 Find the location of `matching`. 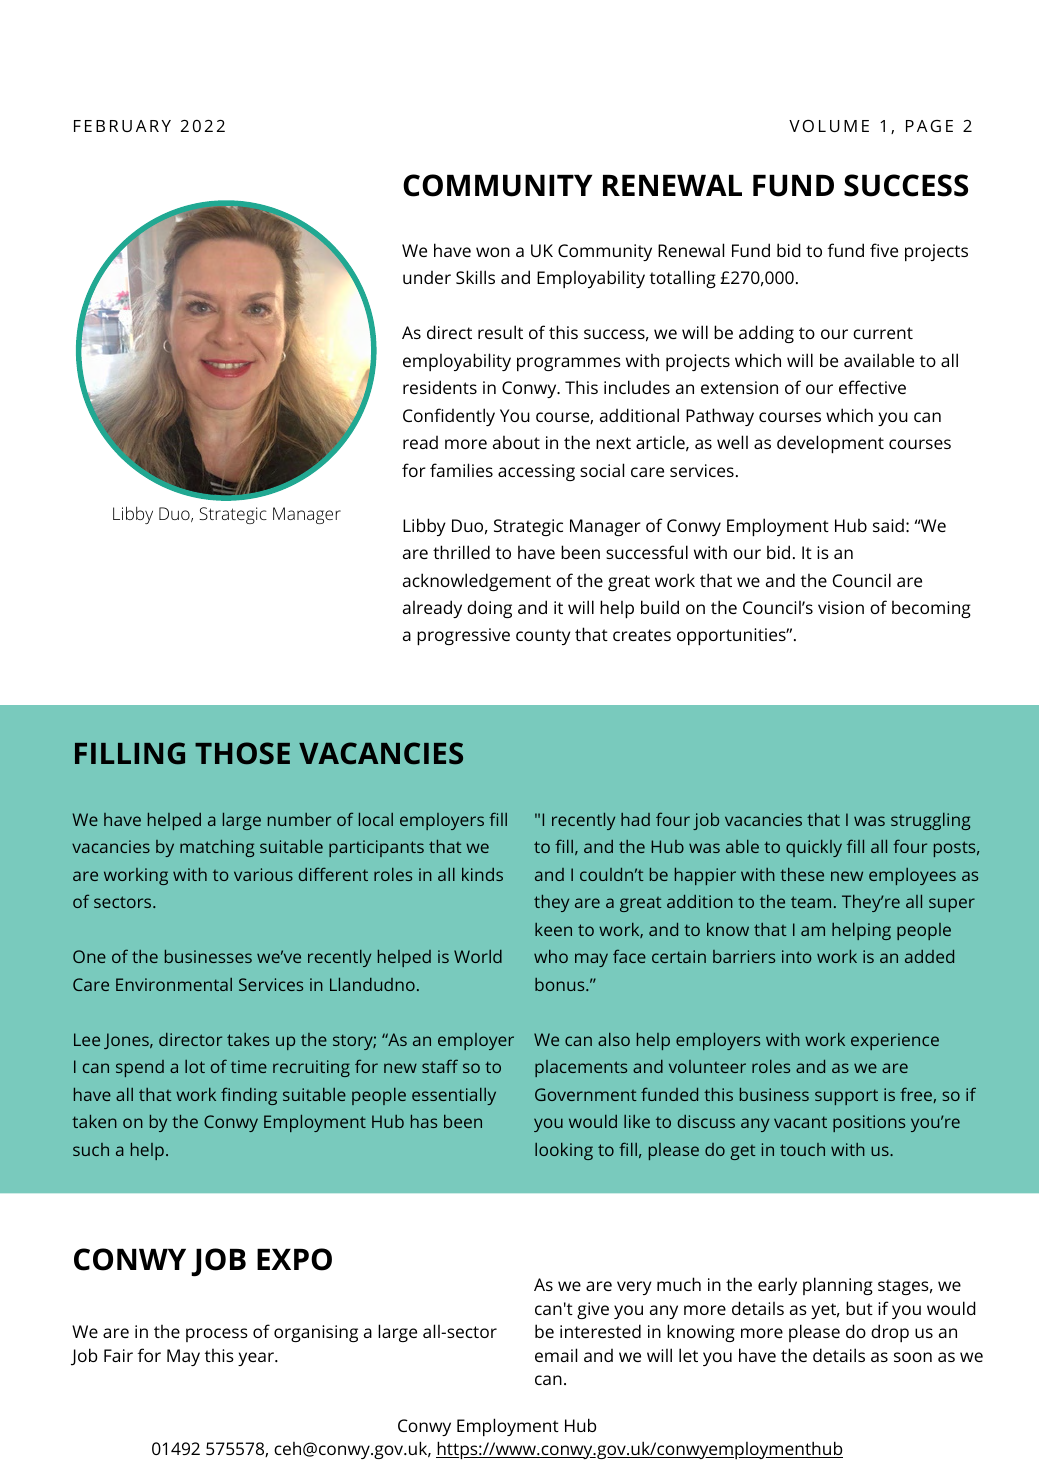

matching is located at coordinates (217, 848).
